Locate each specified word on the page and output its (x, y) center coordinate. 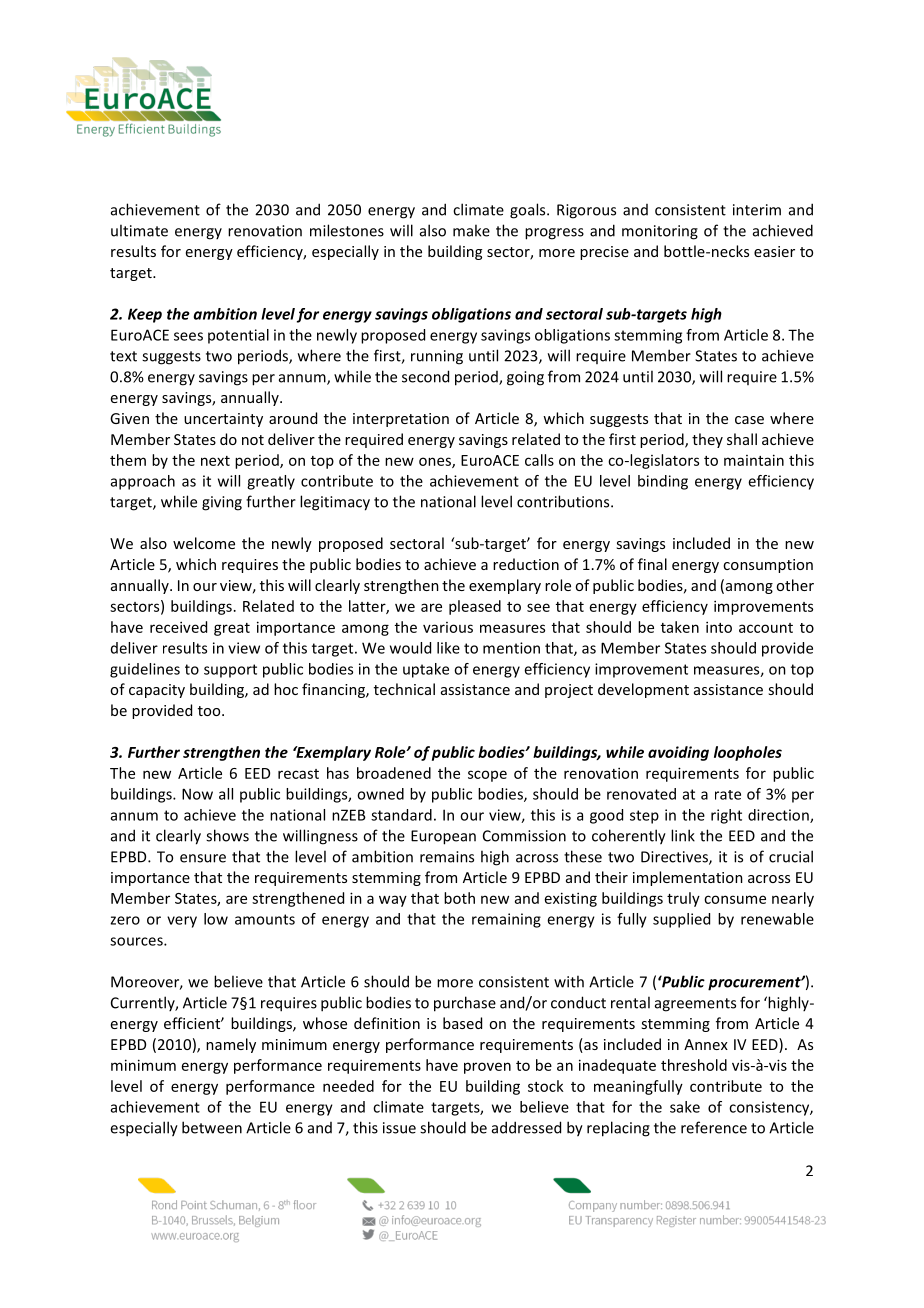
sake (685, 1107)
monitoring (660, 232)
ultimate (139, 230)
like (448, 648)
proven (487, 1068)
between (212, 1127)
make (471, 230)
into (719, 627)
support (230, 671)
